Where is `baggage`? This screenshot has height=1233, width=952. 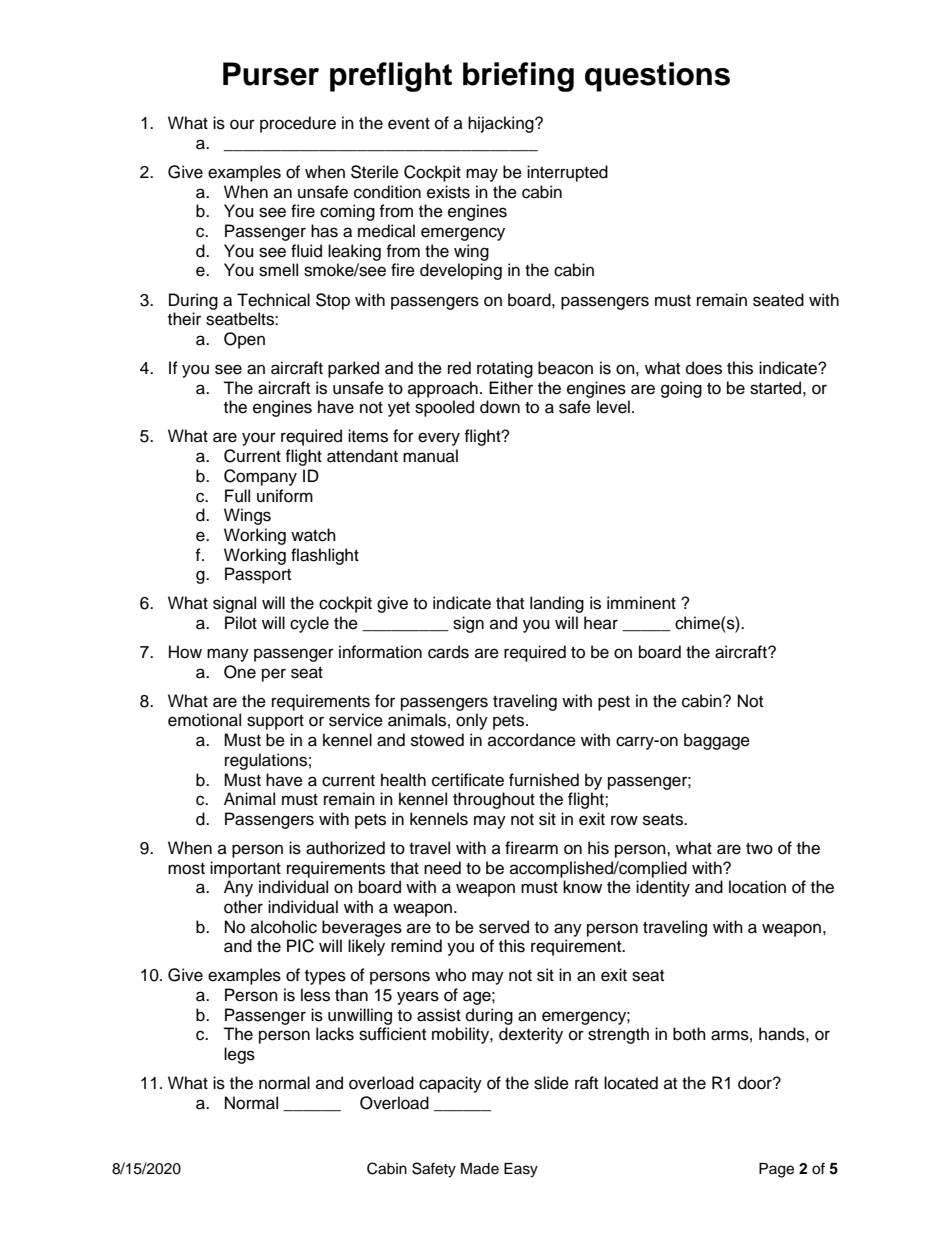 baggage is located at coordinates (717, 741).
